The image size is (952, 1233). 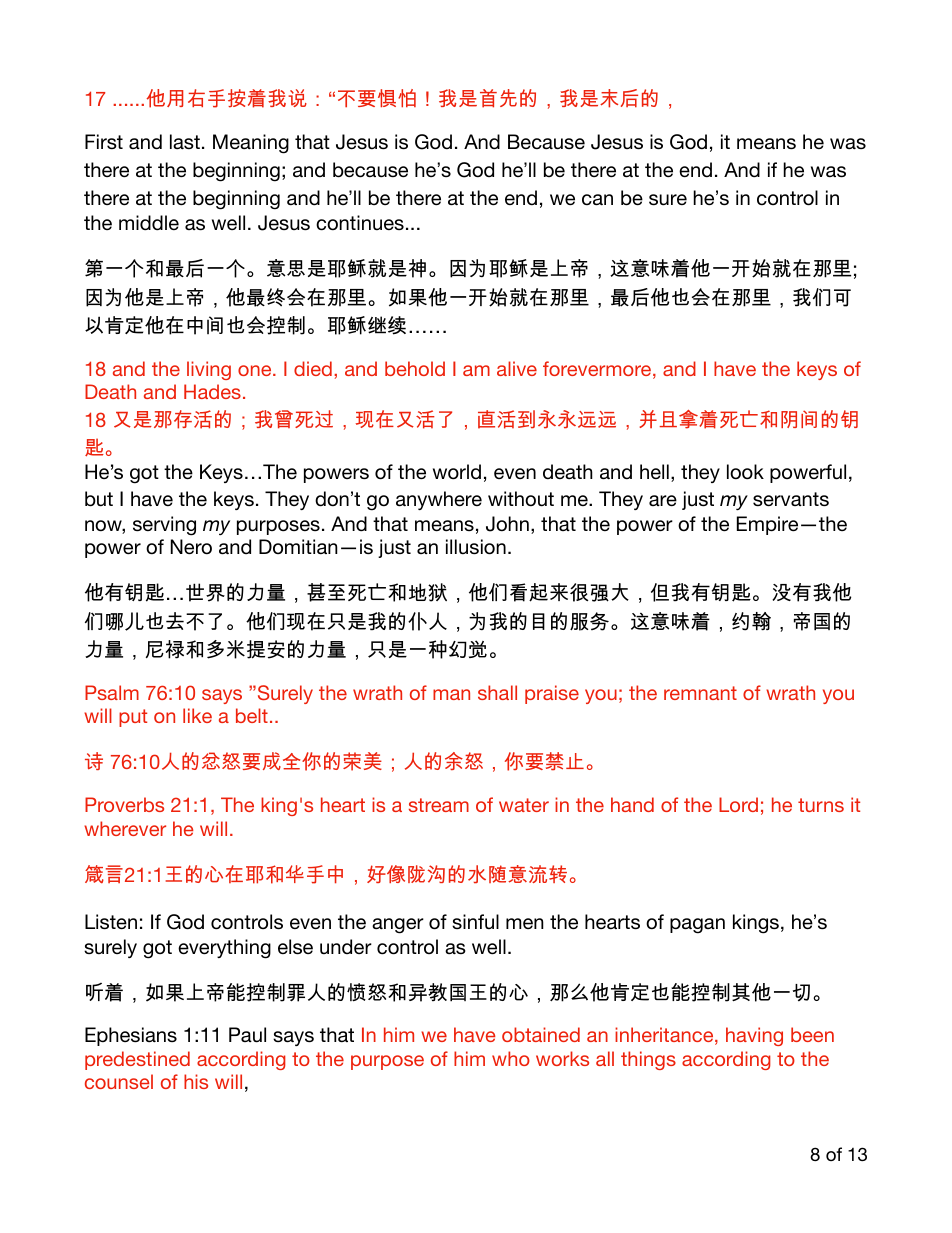 What do you see at coordinates (360, 223) in the screenshot?
I see `continues` at bounding box center [360, 223].
